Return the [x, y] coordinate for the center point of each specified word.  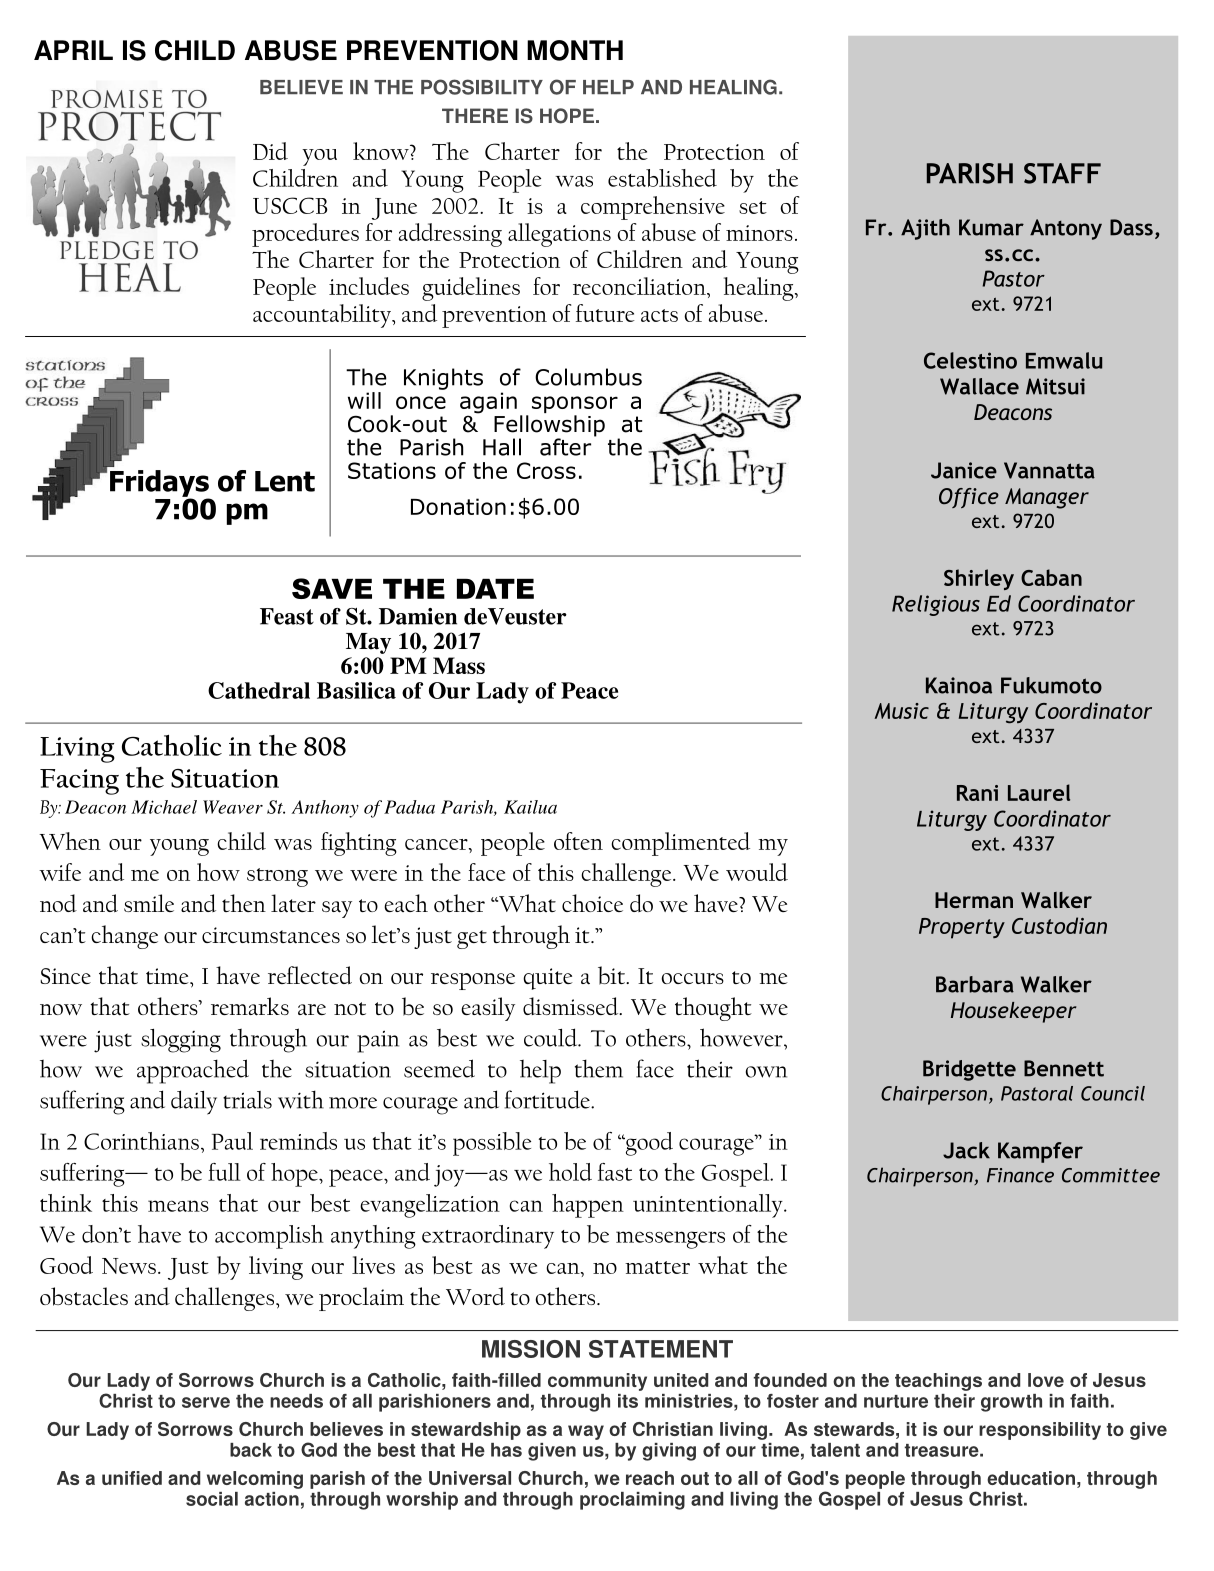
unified [132, 1478]
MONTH [575, 50]
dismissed [572, 1006]
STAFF [1062, 173]
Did [270, 151]
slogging [181, 1041]
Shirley [979, 579]
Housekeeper [1013, 1012]
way [586, 1432]
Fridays [160, 484]
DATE [495, 589]
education [1031, 1478]
